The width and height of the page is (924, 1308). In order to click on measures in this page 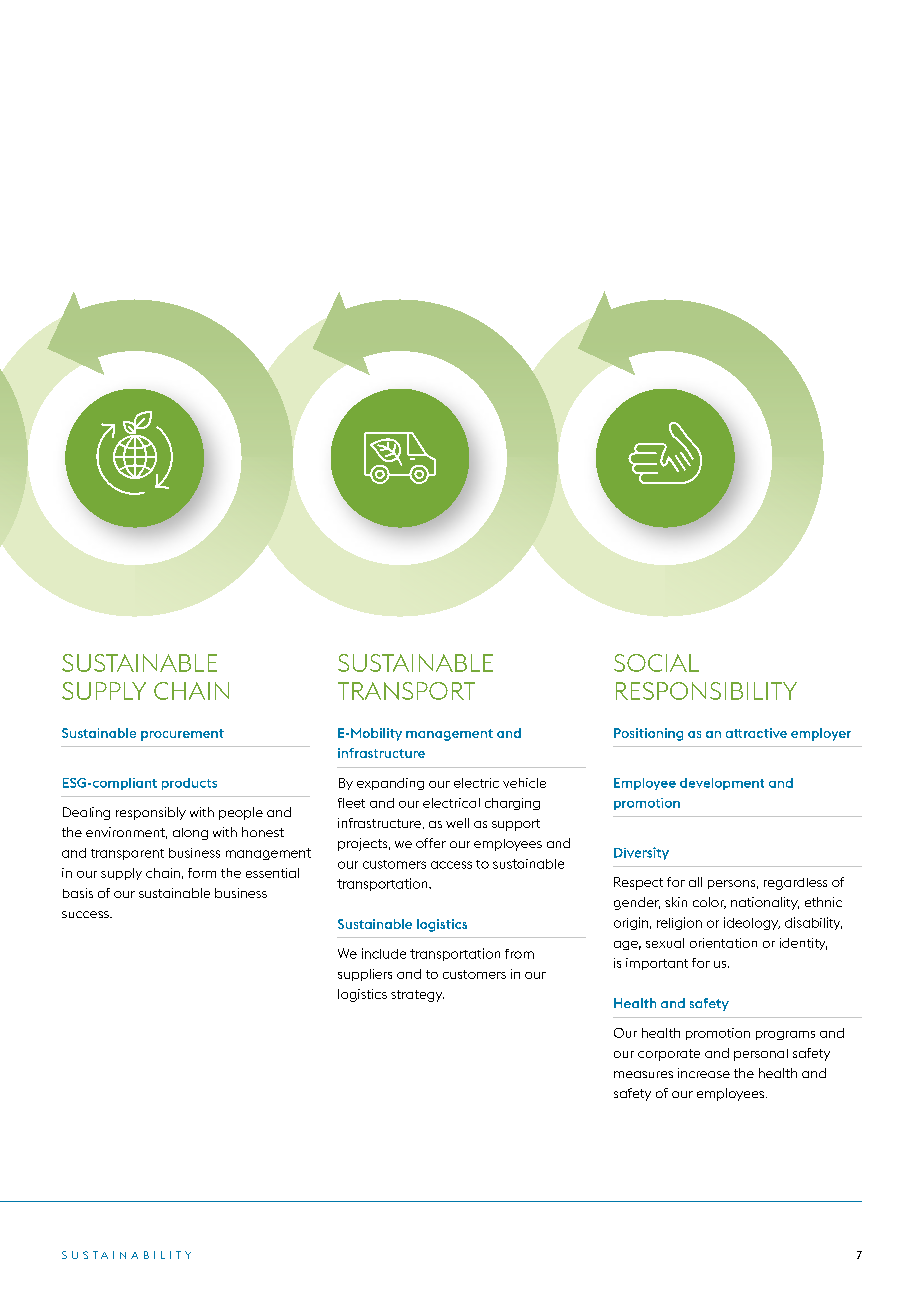, I will do `click(643, 1074)`.
